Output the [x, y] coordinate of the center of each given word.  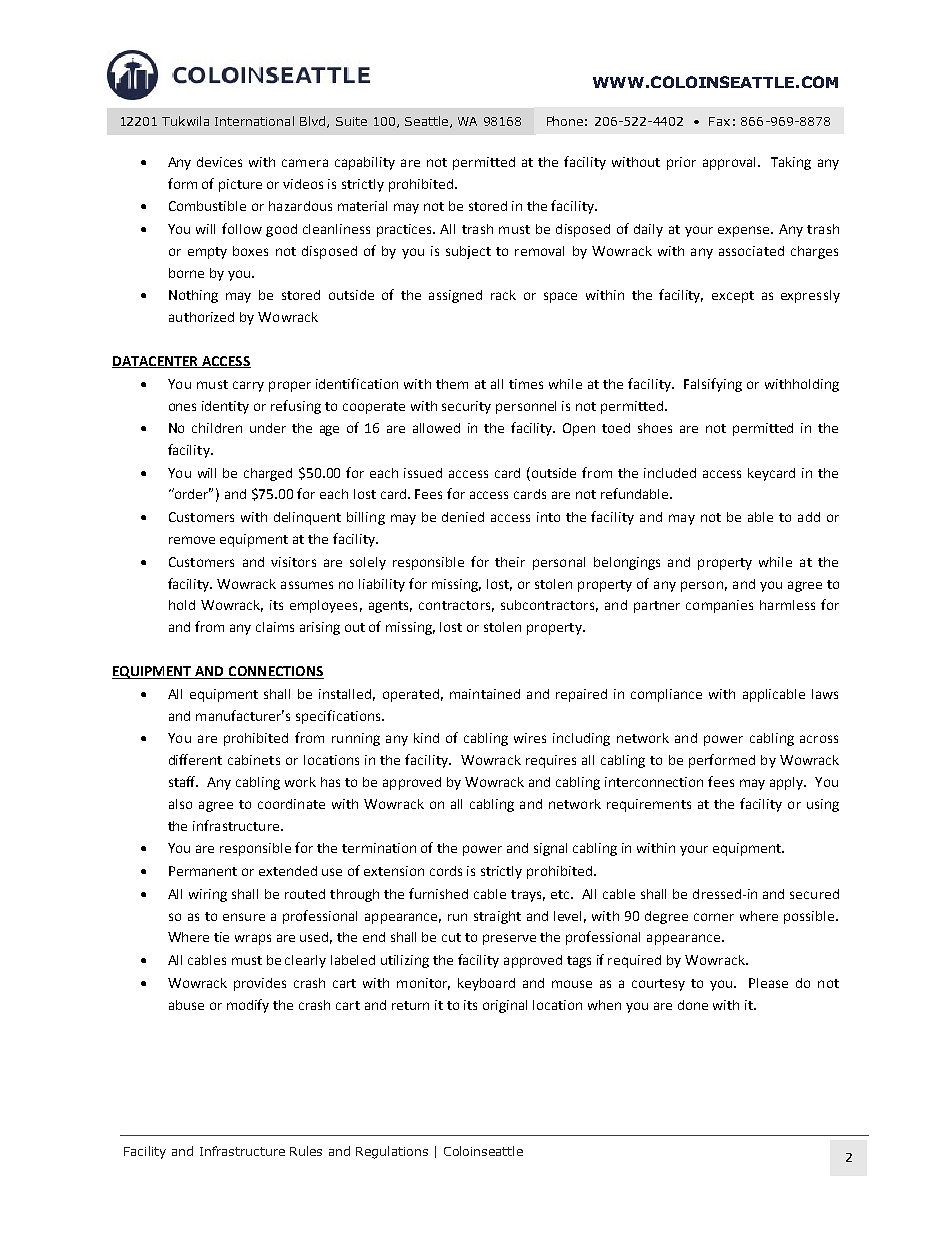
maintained [485, 694]
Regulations [392, 1152]
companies [719, 606]
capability [365, 163]
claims [275, 627]
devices [219, 162]
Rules [306, 1151]
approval [729, 163]
